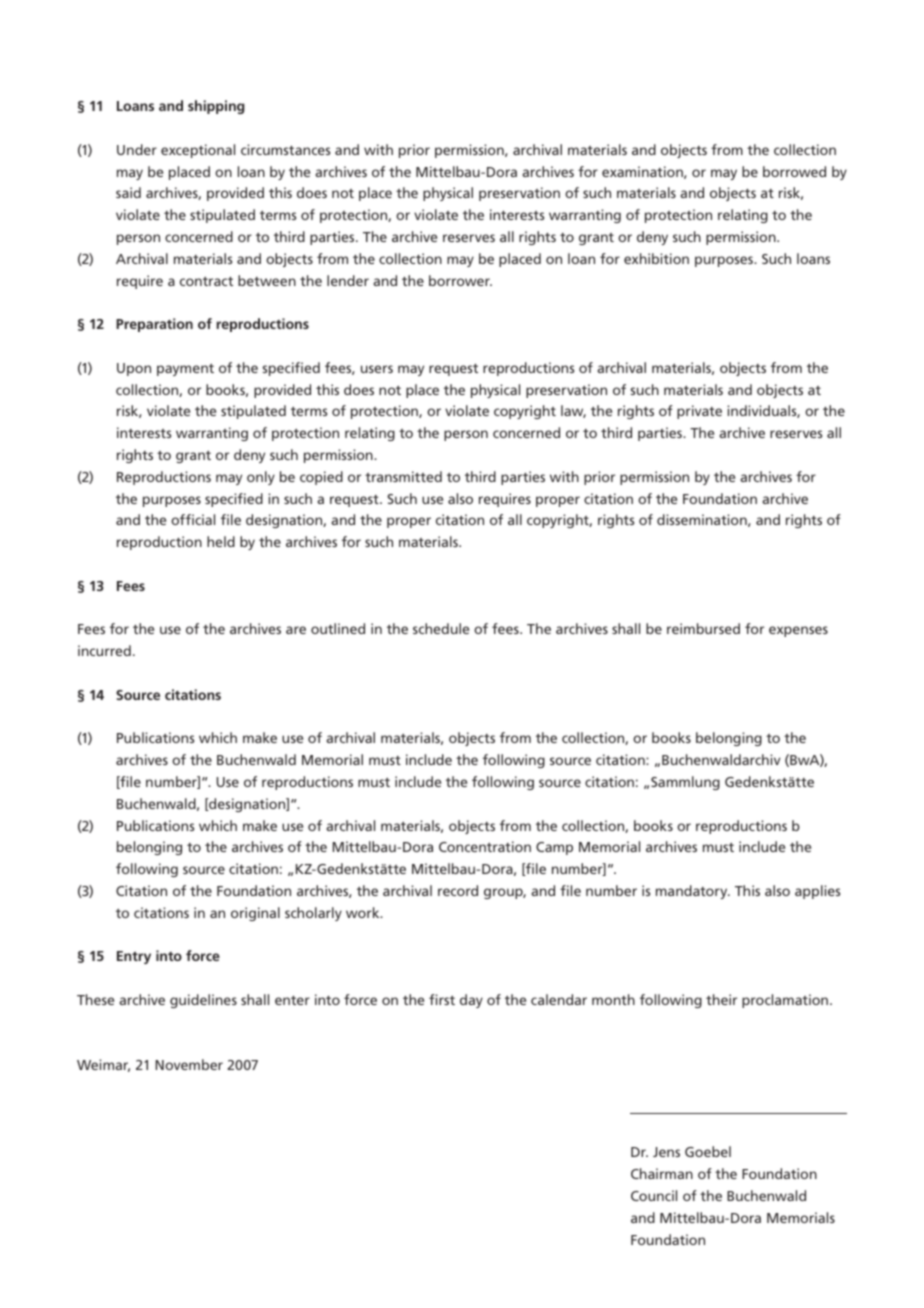 Image resolution: width=924 pixels, height=1308 pixels. I want to click on original, so click(255, 914).
